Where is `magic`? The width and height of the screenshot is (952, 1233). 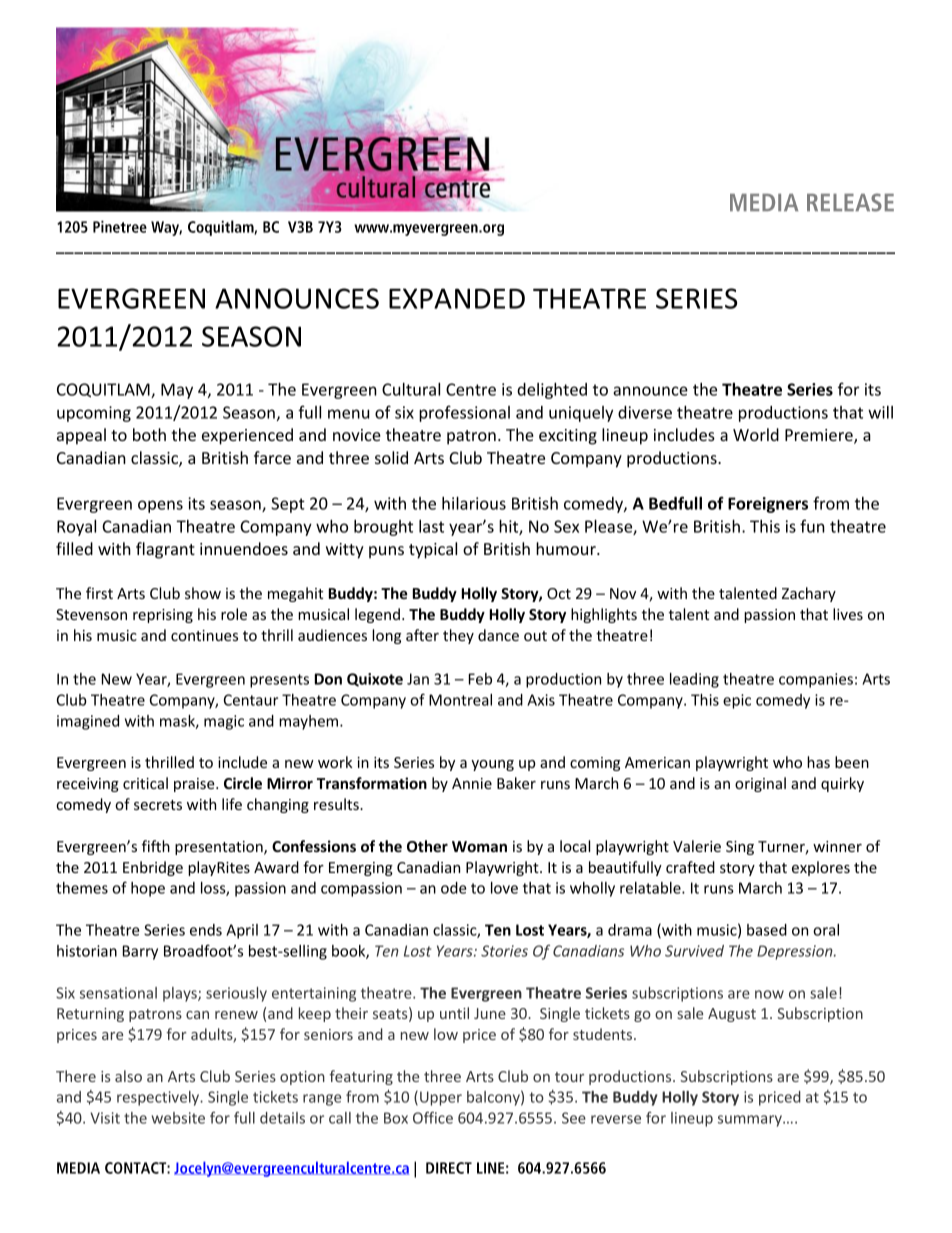
magic is located at coordinates (224, 722).
